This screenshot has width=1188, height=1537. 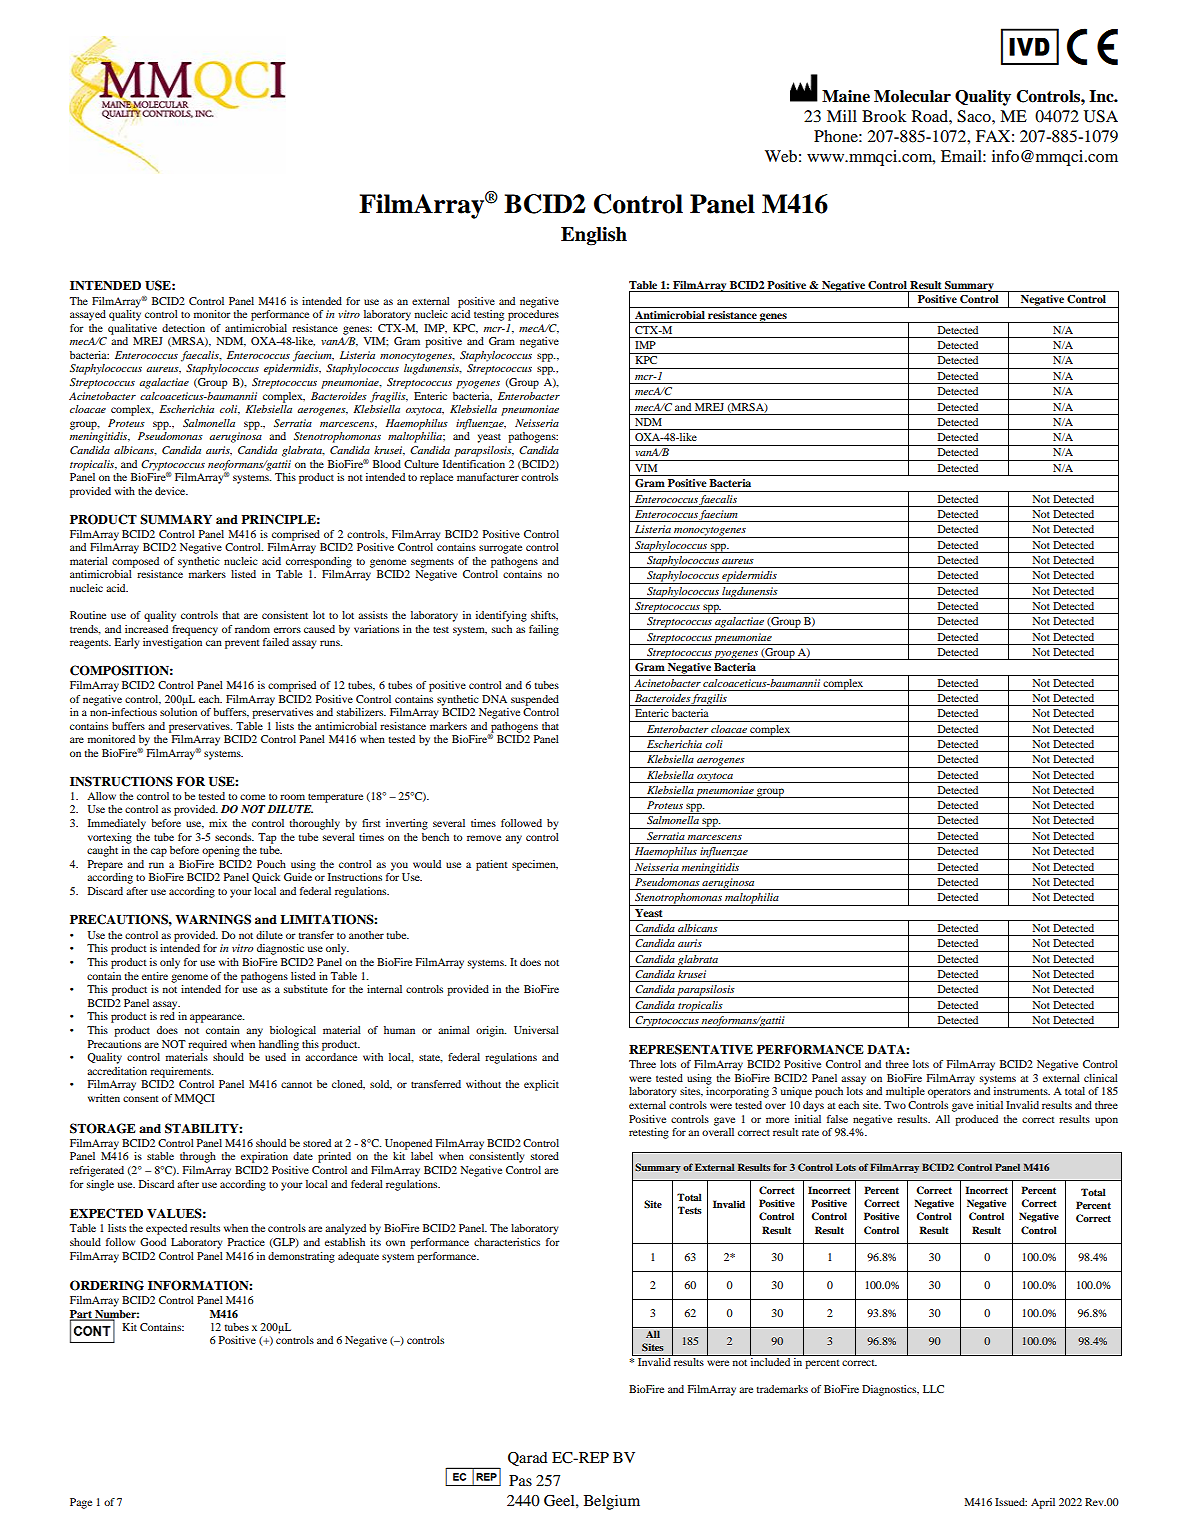 What do you see at coordinates (535, 865) in the screenshot?
I see `specimen` at bounding box center [535, 865].
